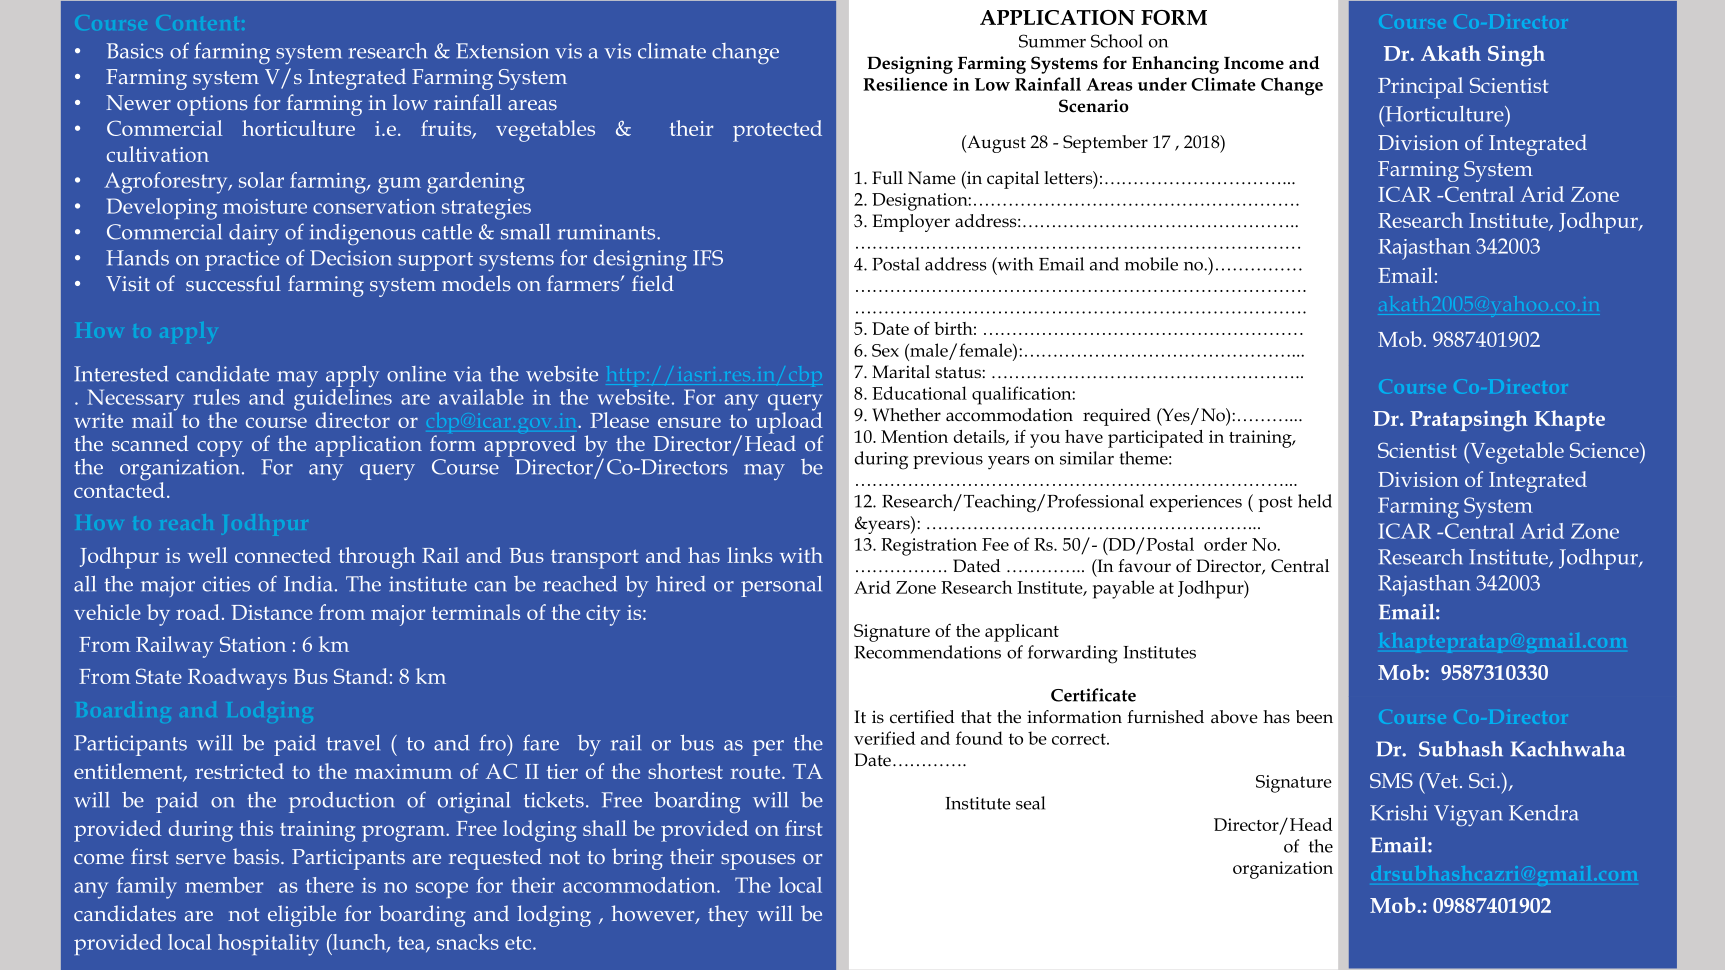 This screenshot has height=970, width=1725. What do you see at coordinates (905, 84) in the screenshot?
I see `Resilience` at bounding box center [905, 84].
